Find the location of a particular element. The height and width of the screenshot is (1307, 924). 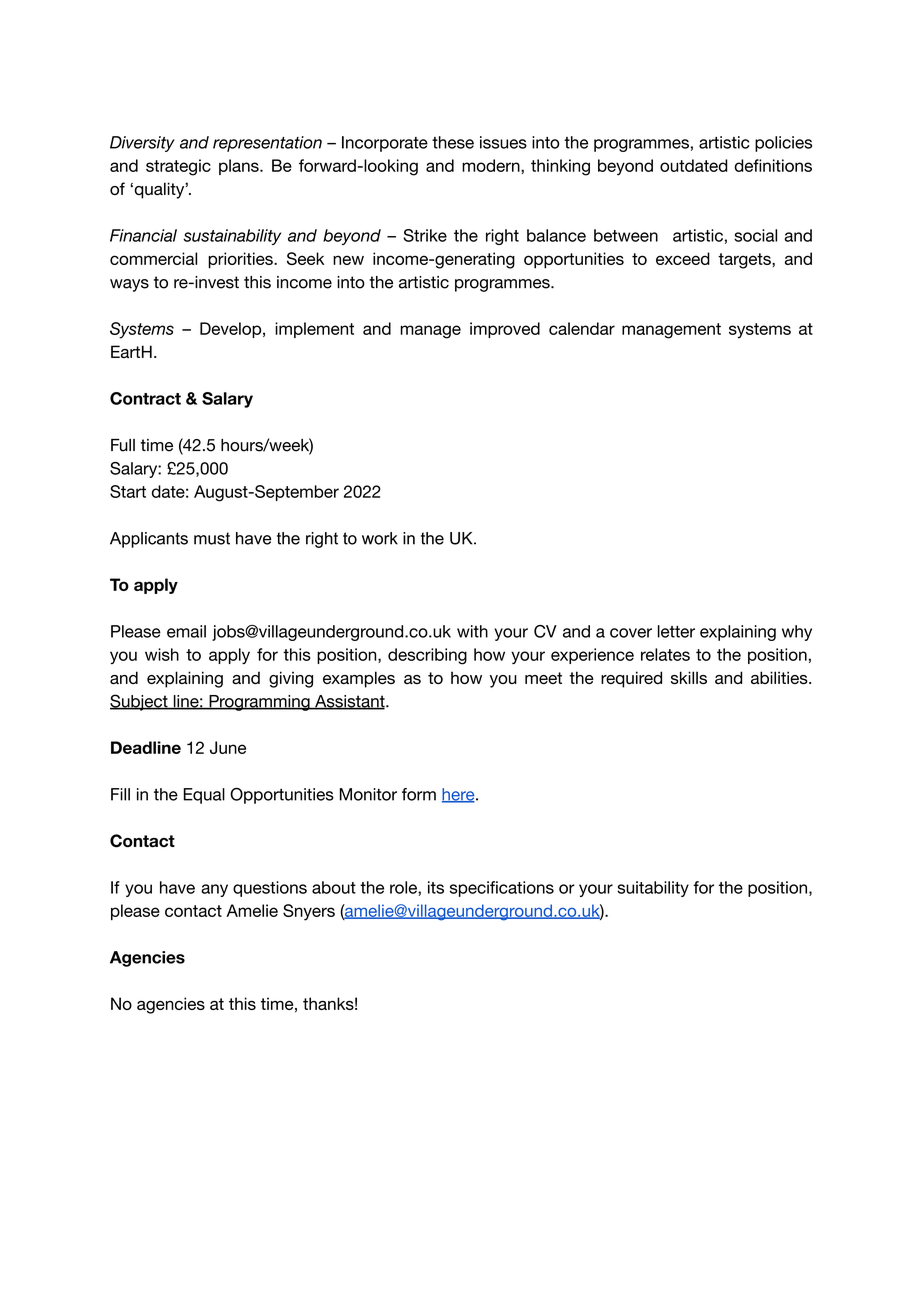

Contract is located at coordinates (145, 398).
